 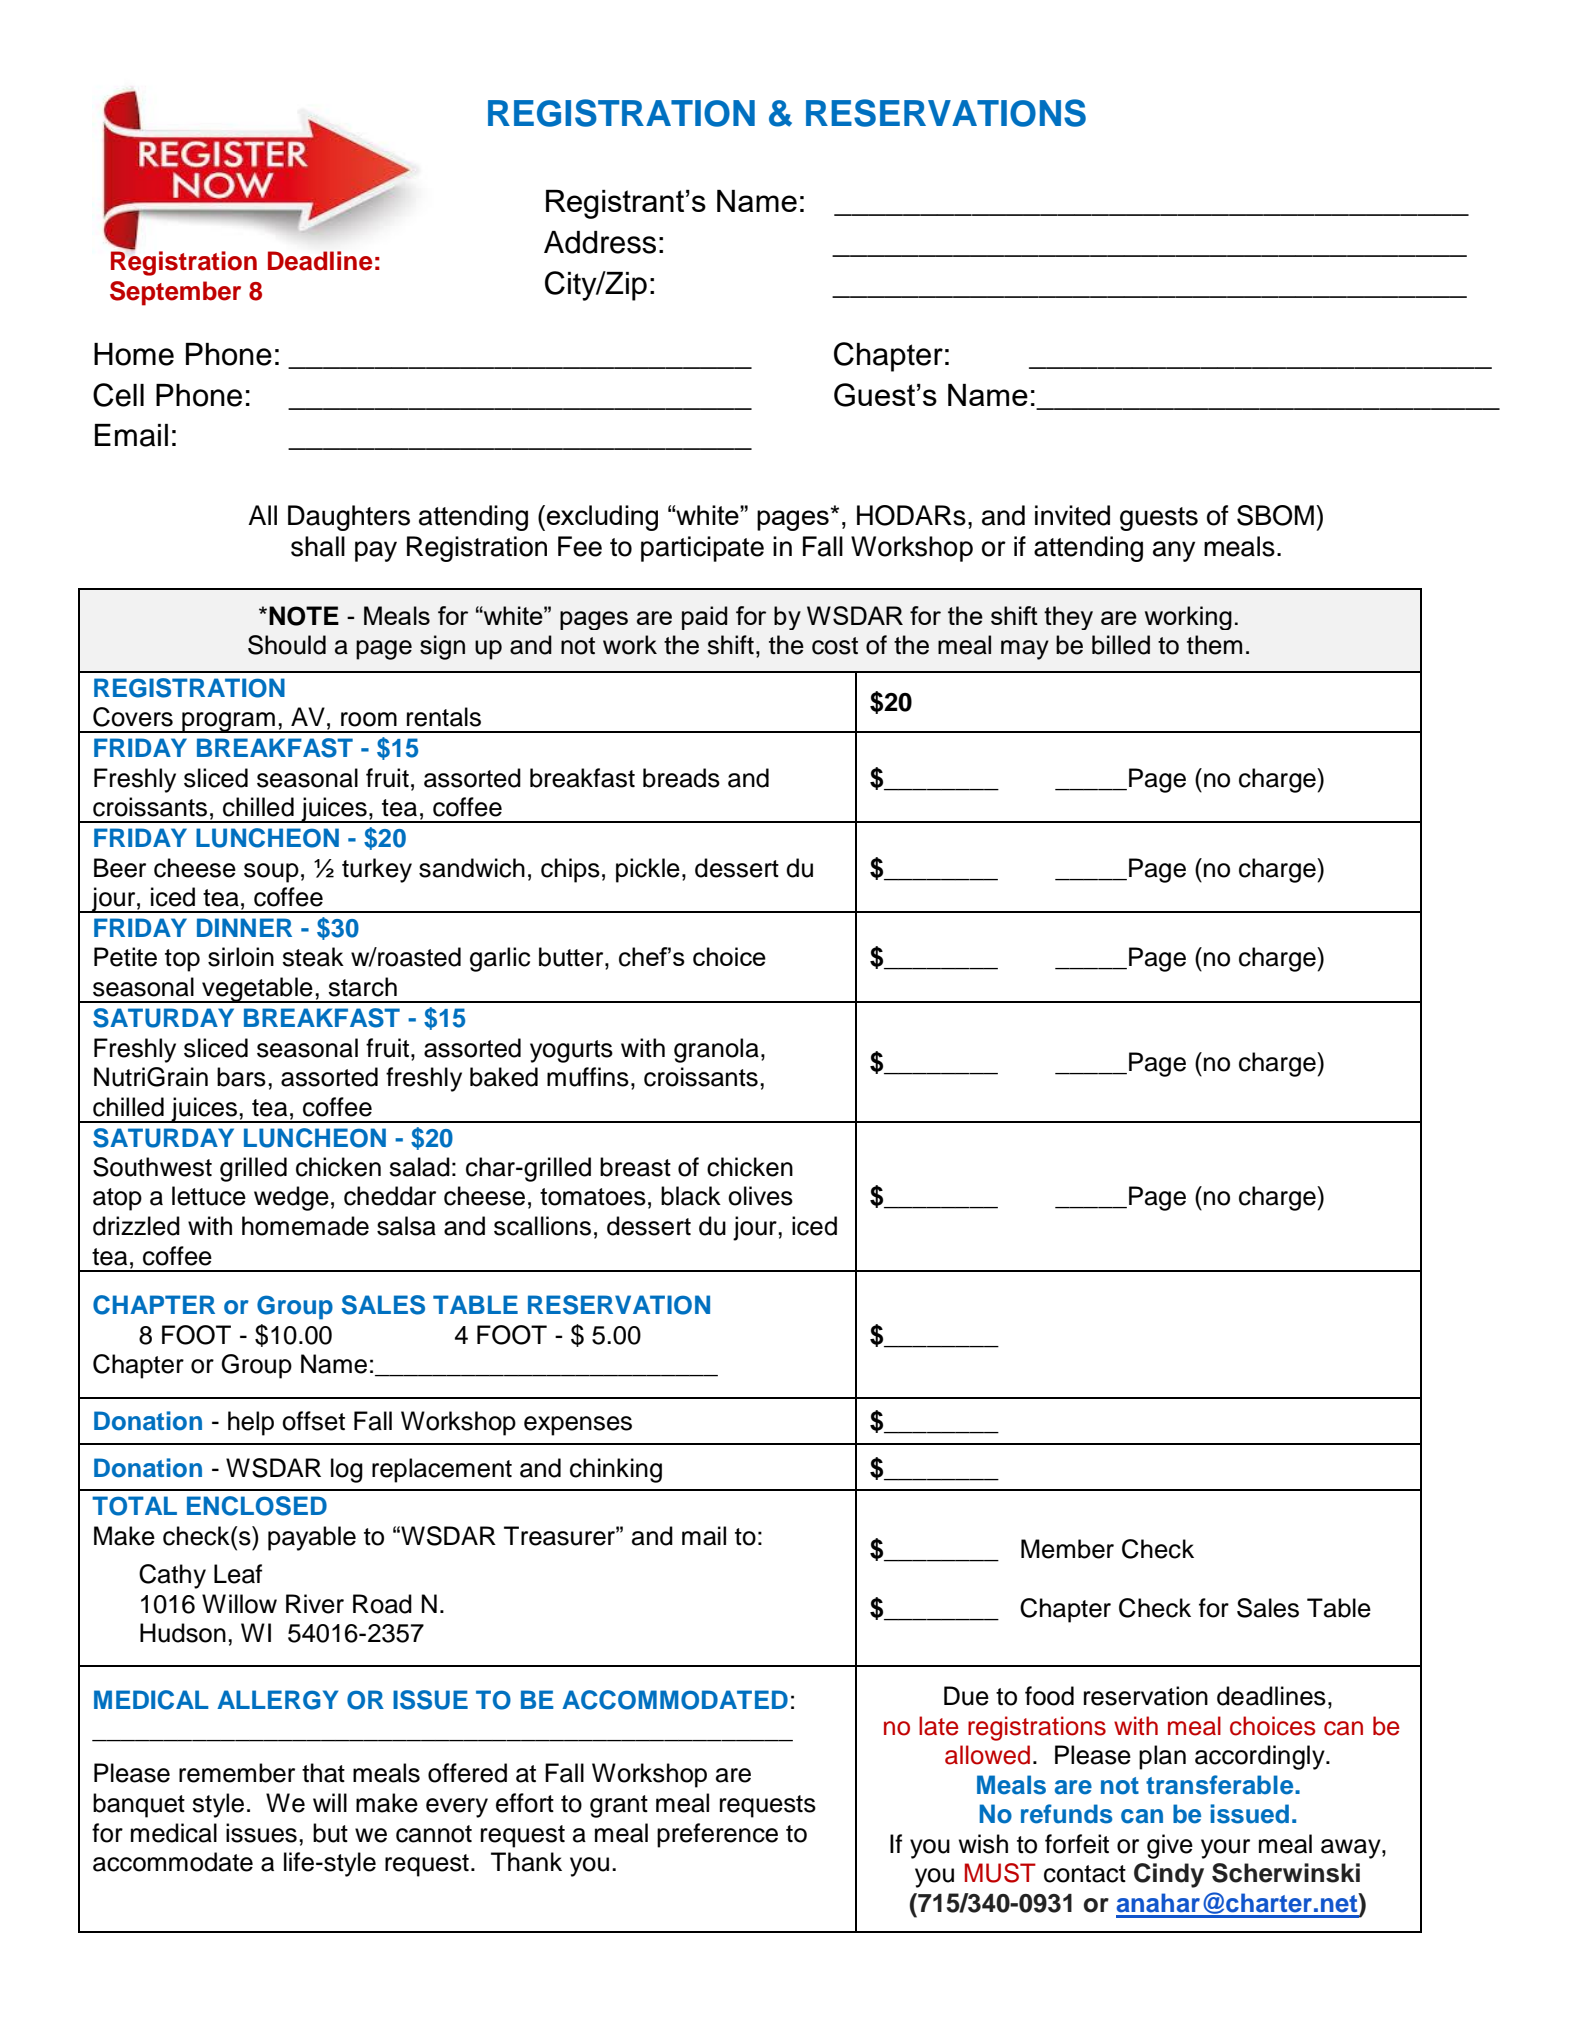 I want to click on granola, so click(x=716, y=1050).
